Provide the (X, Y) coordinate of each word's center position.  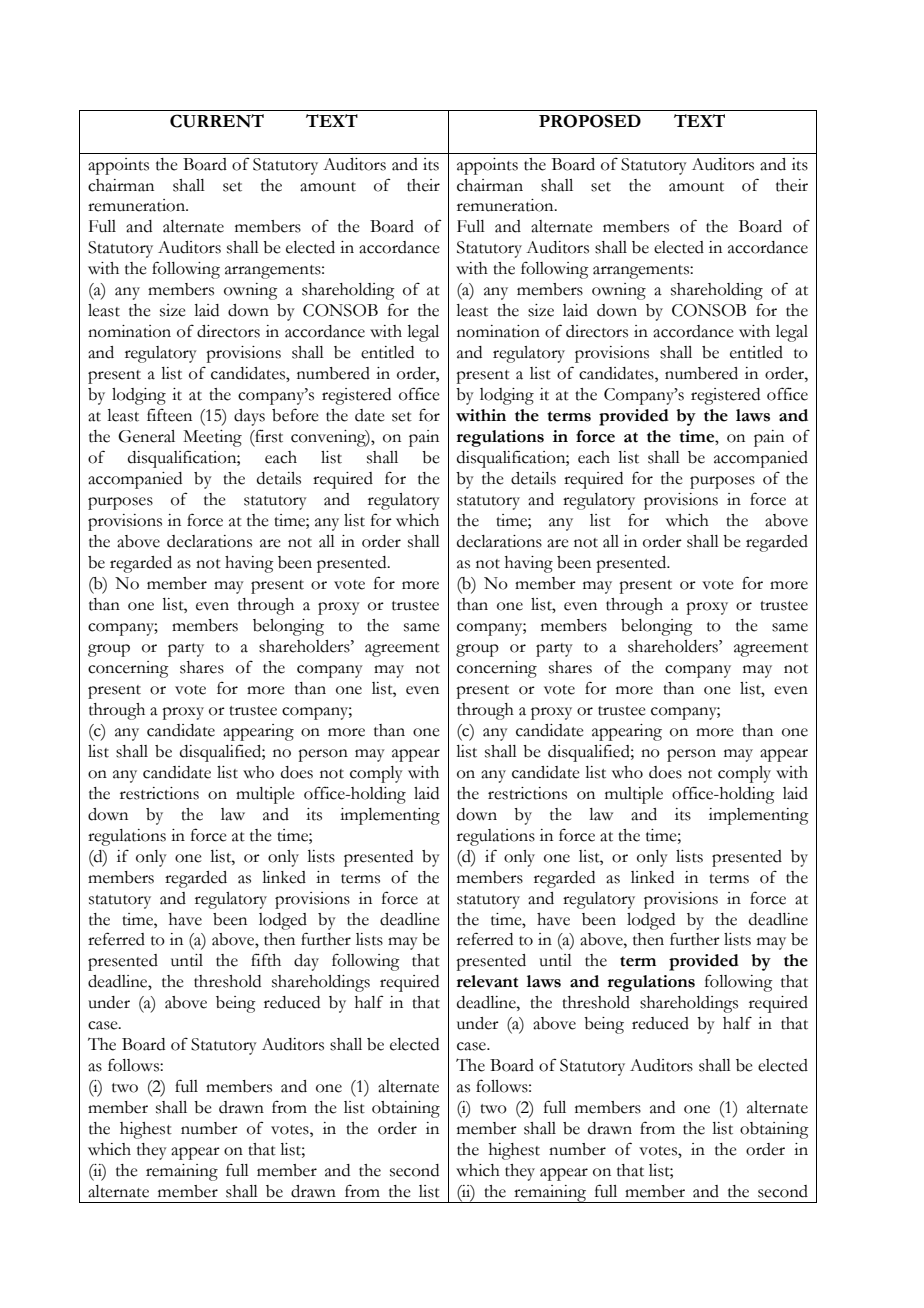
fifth (266, 960)
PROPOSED (590, 121)
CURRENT (217, 121)
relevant (487, 981)
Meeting (212, 438)
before (295, 415)
